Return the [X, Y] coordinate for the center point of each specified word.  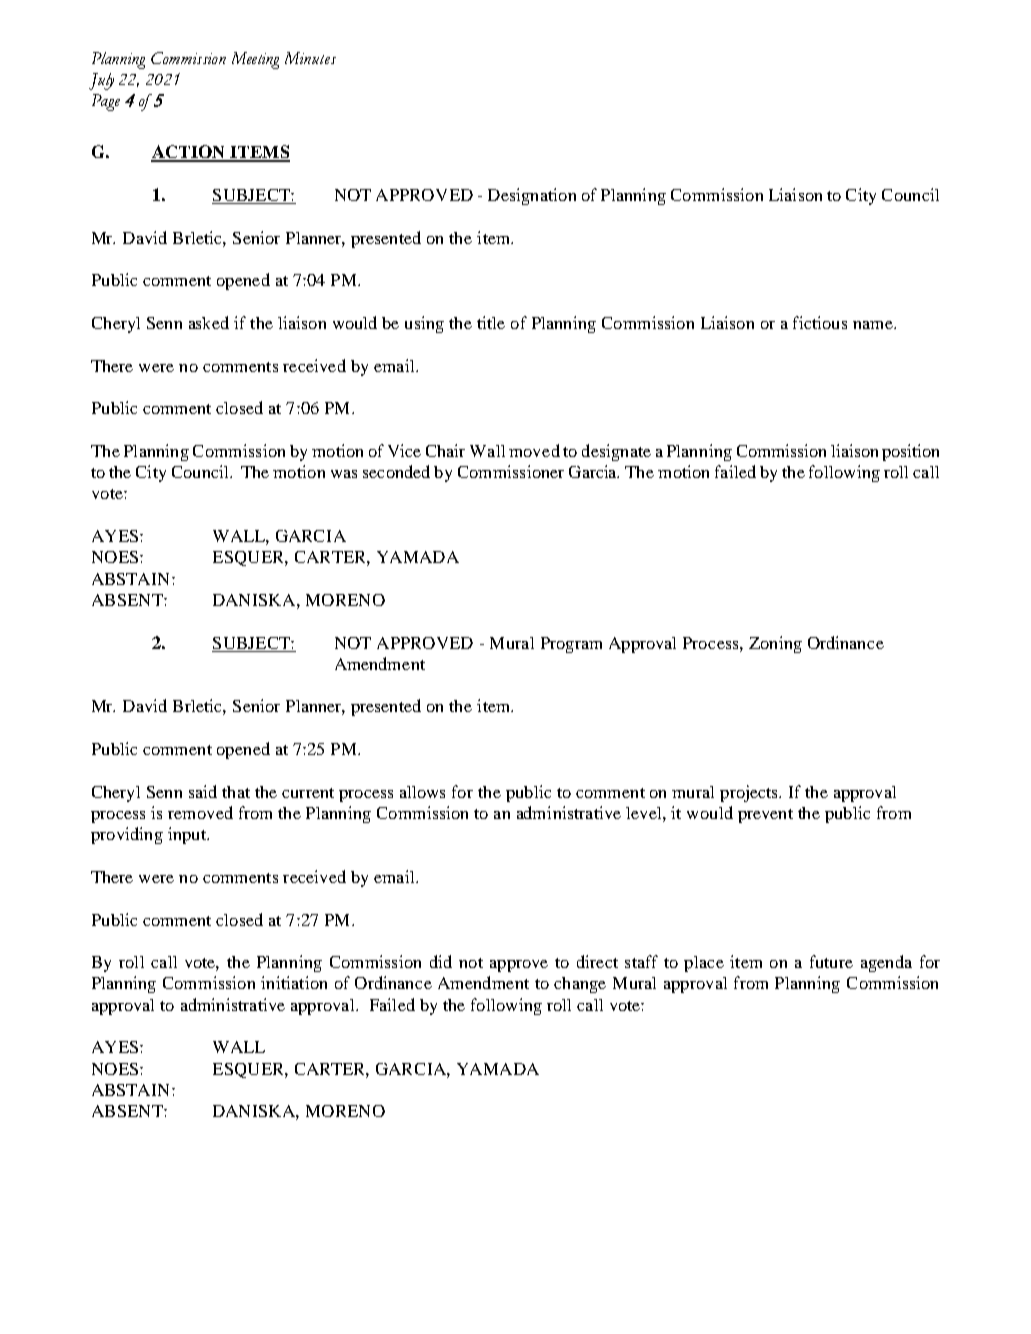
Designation [532, 196]
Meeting [255, 60]
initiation [294, 982]
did [441, 961]
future [831, 961]
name [874, 325]
